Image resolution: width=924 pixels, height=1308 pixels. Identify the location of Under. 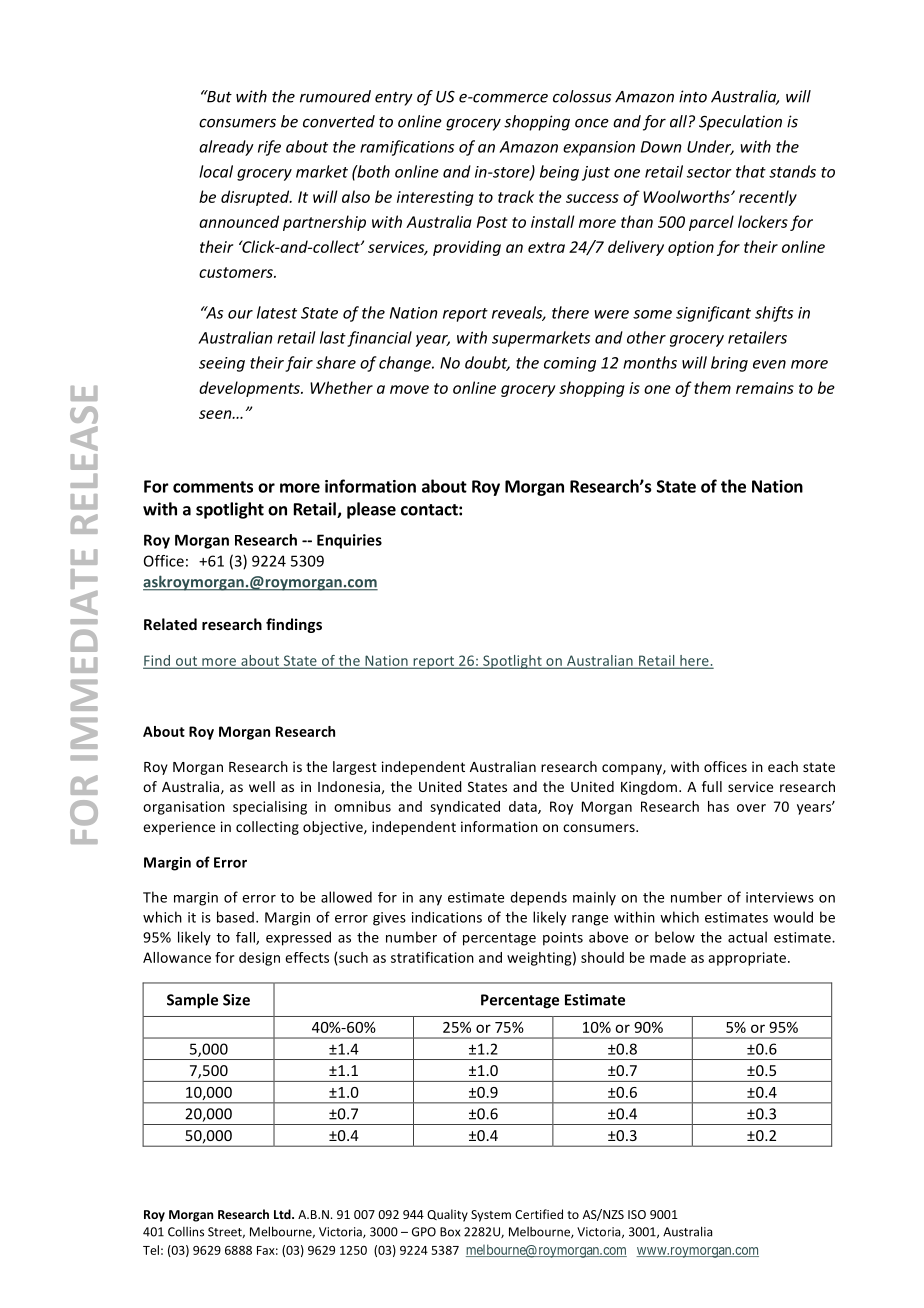
(710, 147).
